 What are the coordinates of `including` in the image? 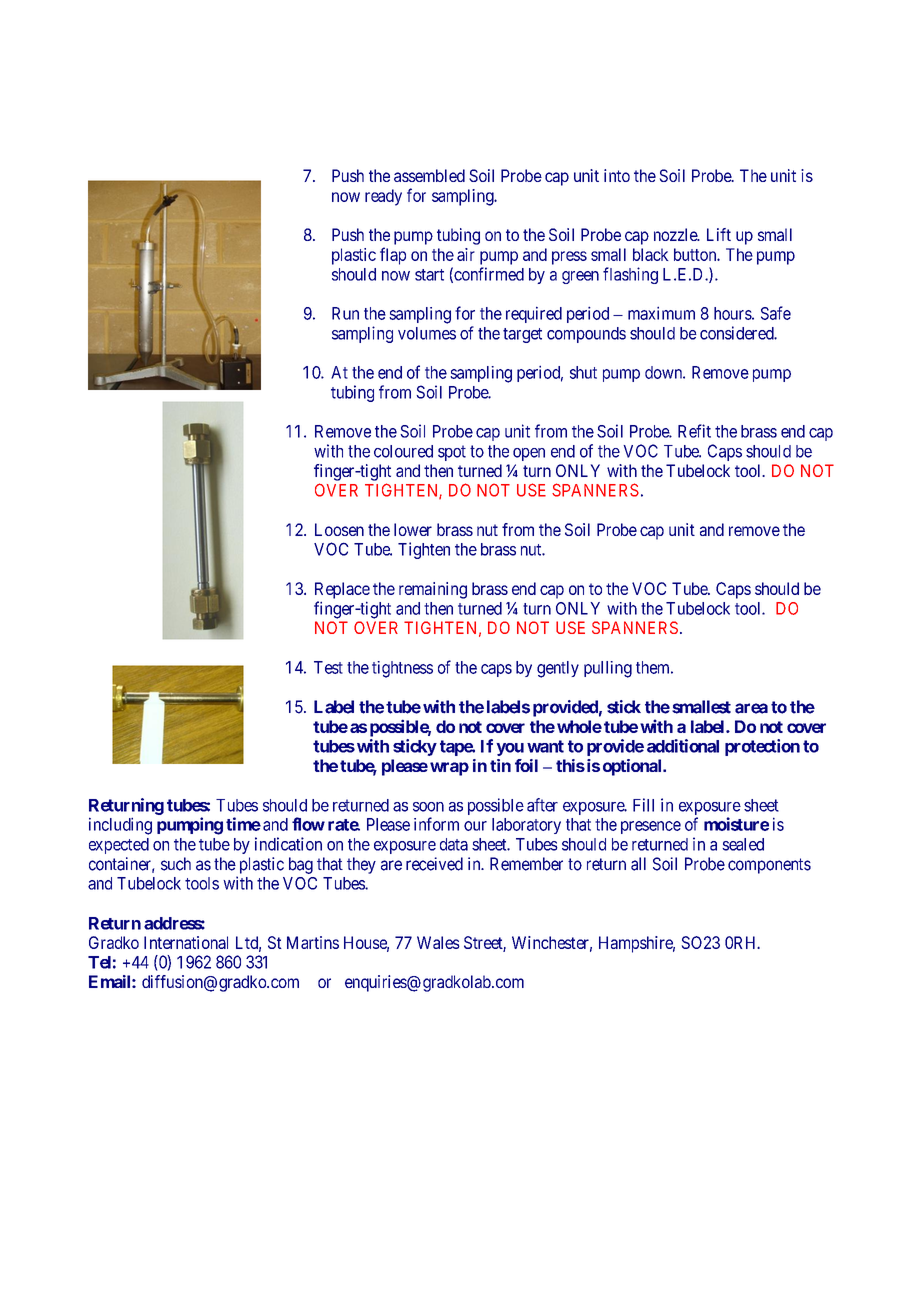 It's located at (120, 826).
